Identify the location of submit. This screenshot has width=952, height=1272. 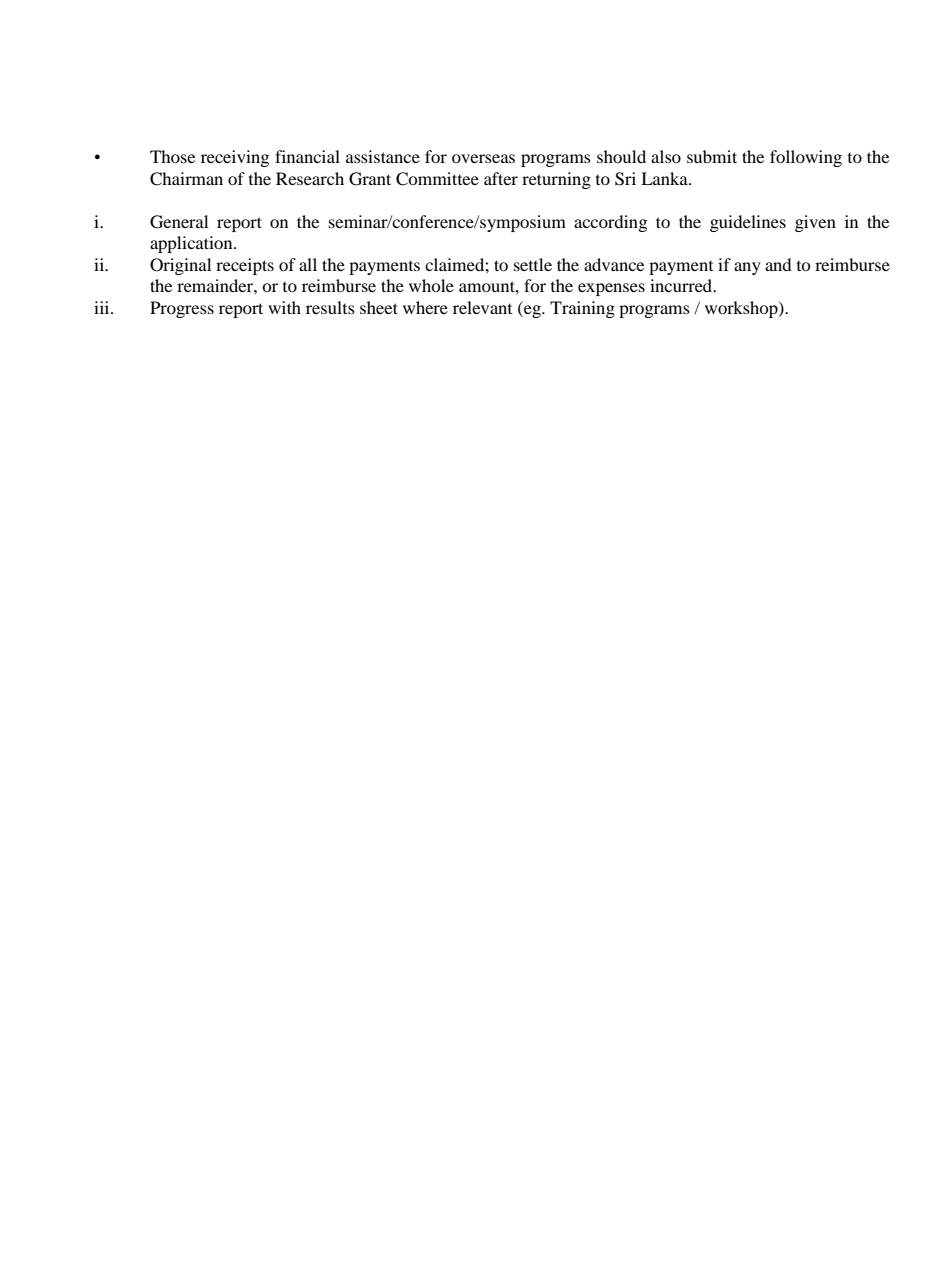
(712, 156).
